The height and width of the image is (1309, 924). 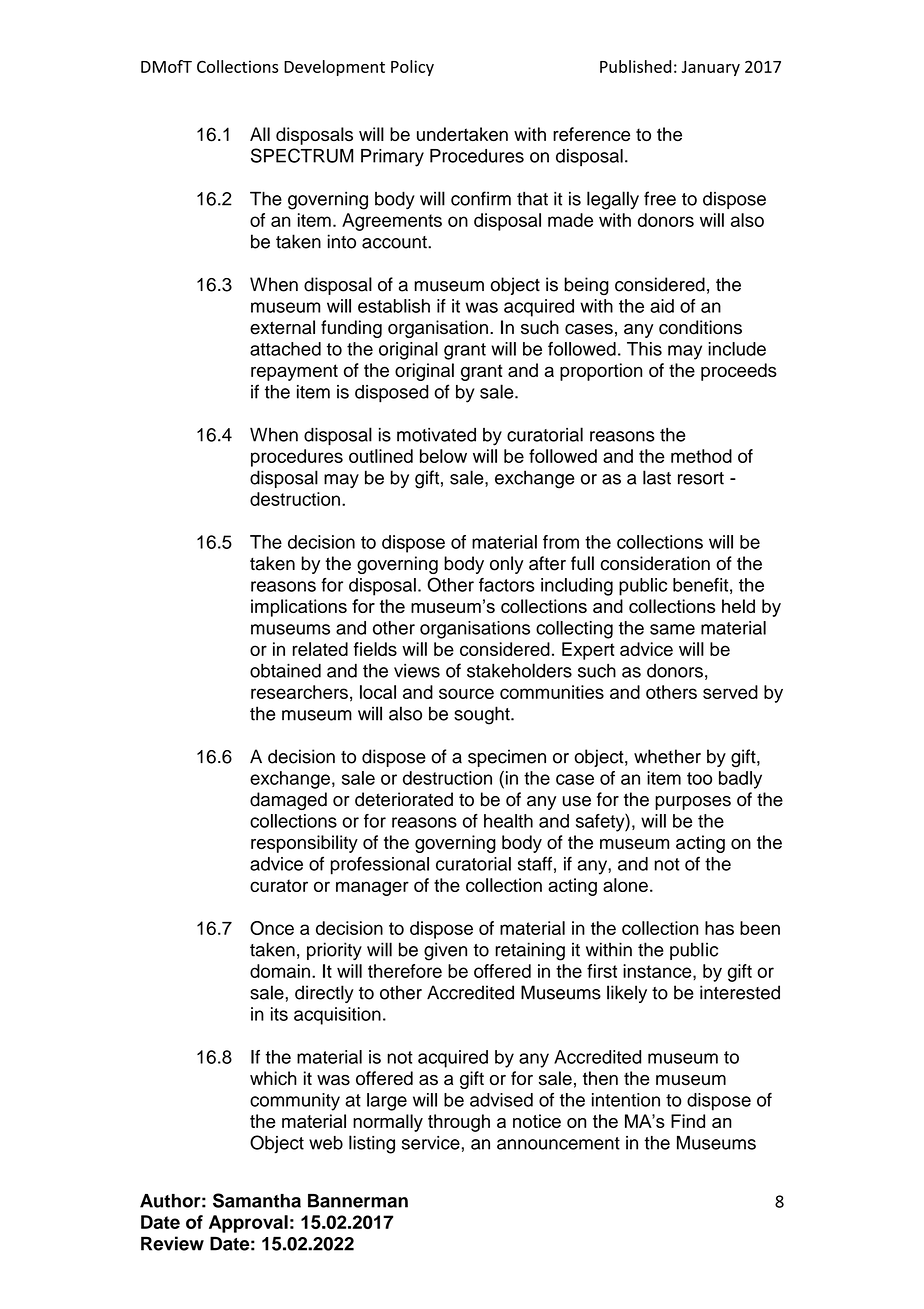 What do you see at coordinates (412, 68) in the image?
I see `Policy` at bounding box center [412, 68].
